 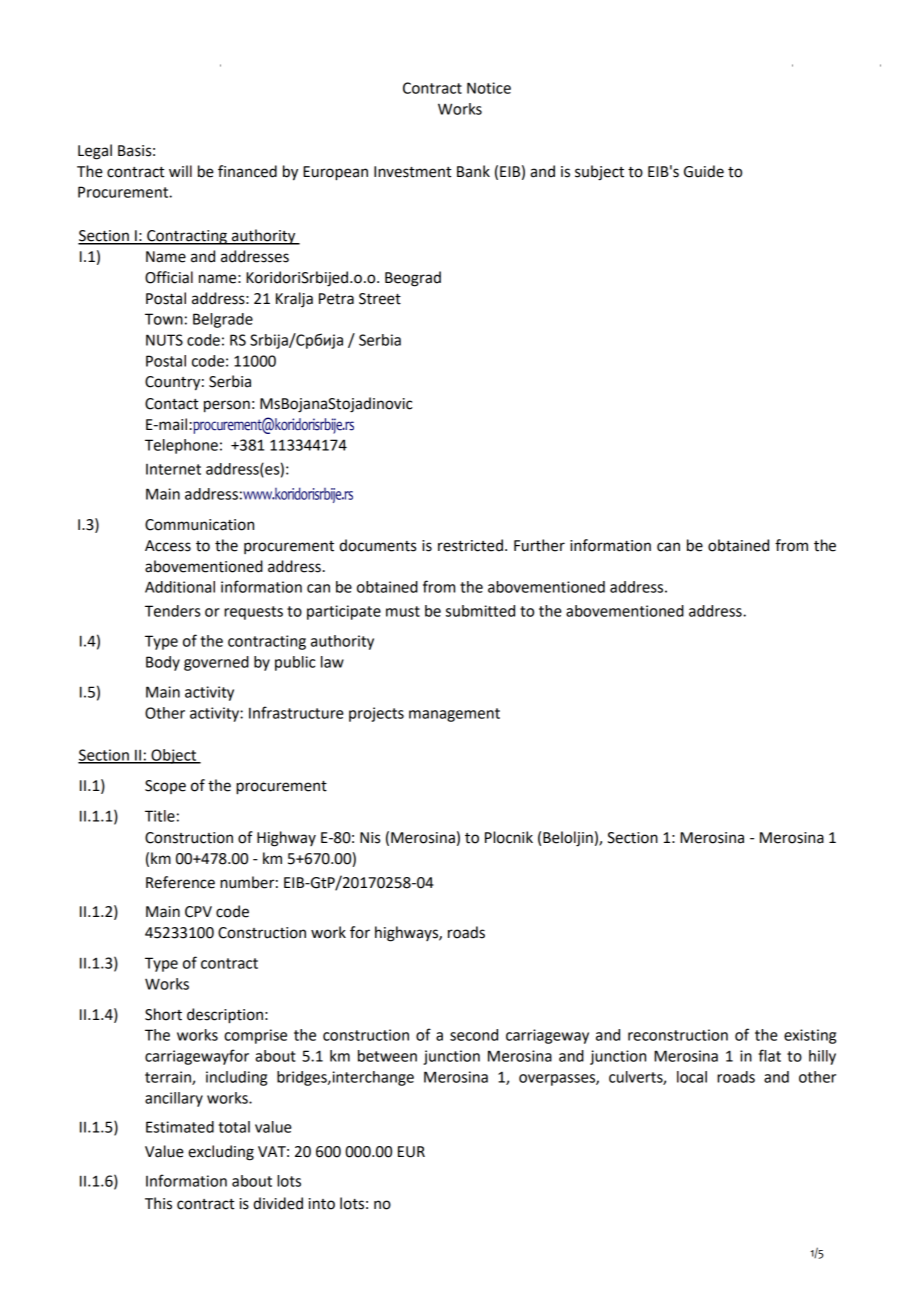 I want to click on Further, so click(x=539, y=545).
